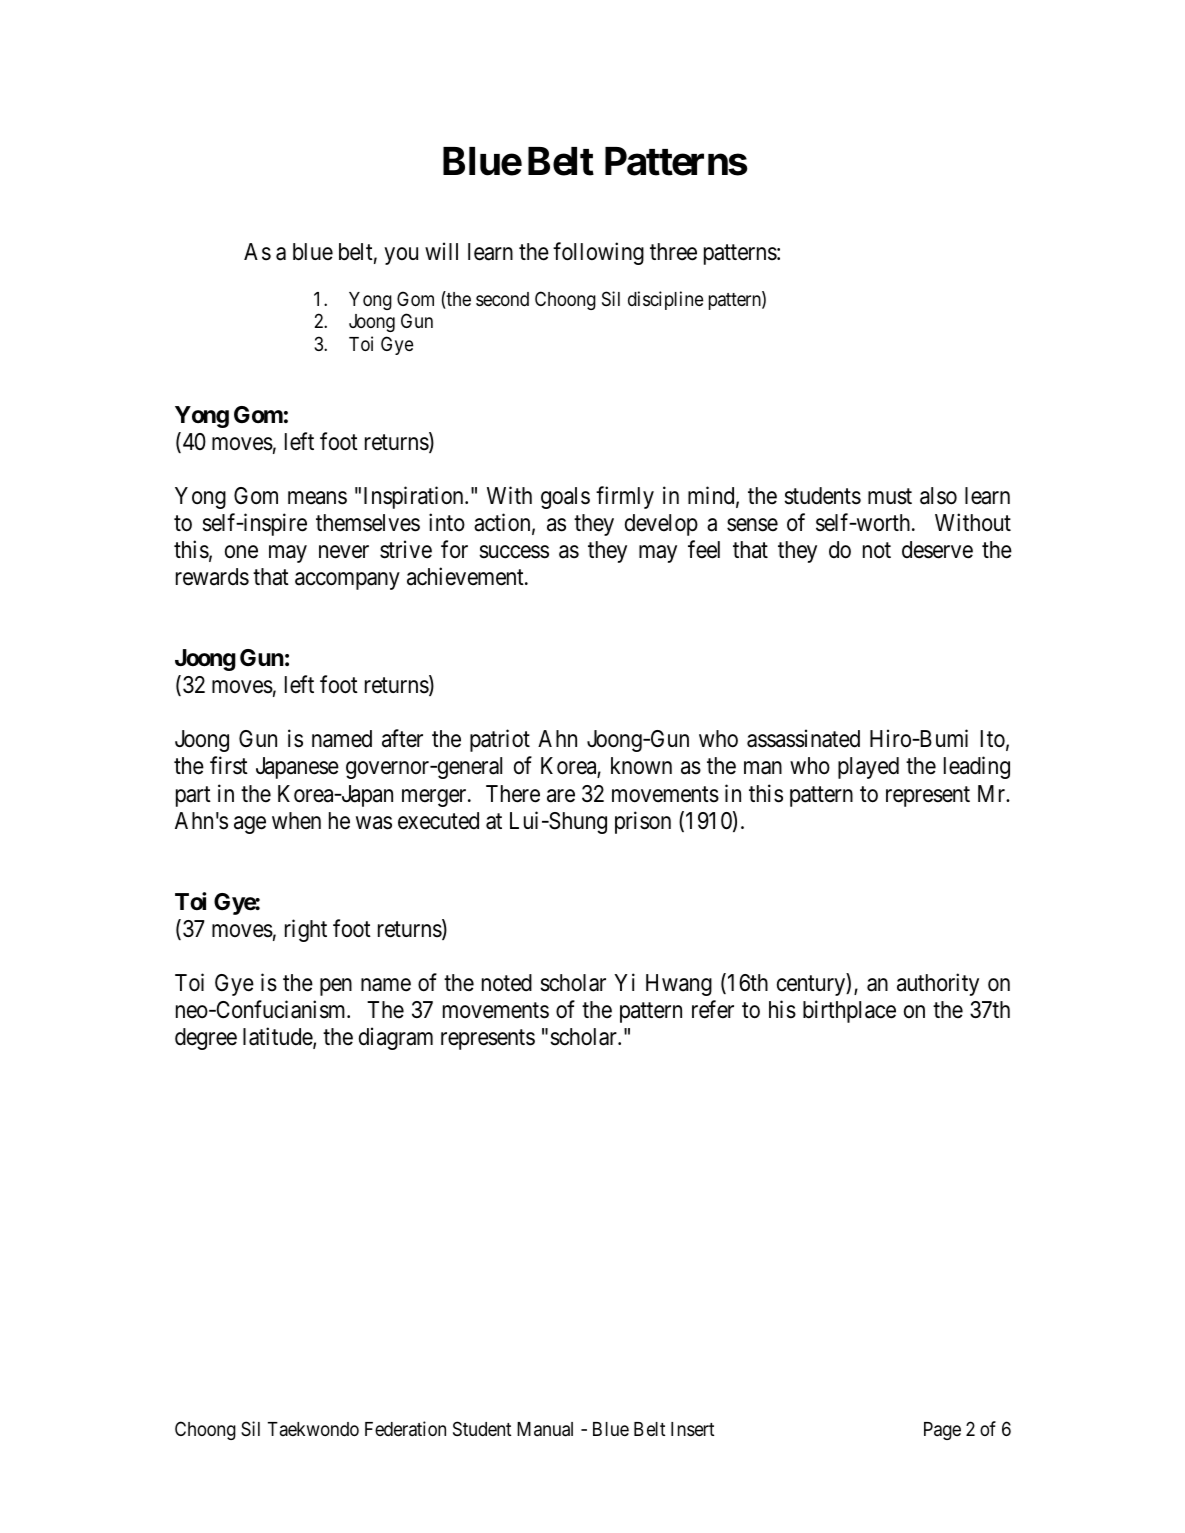 This page has height=1533, width=1185. Describe the element at coordinates (545, 1429) in the page. I see `Manual` at that location.
